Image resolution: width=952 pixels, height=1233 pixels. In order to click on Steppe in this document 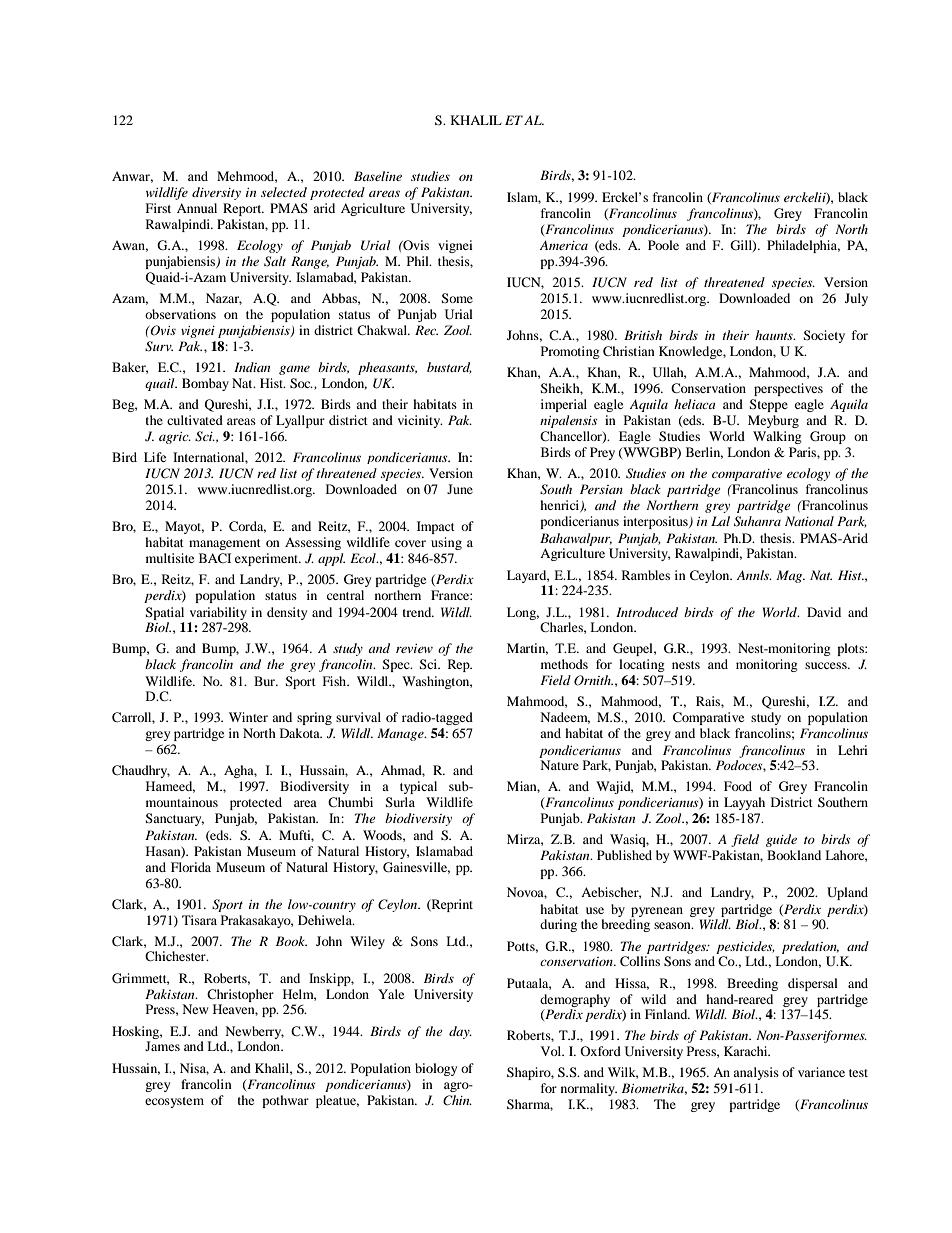, I will do `click(768, 405)`.
